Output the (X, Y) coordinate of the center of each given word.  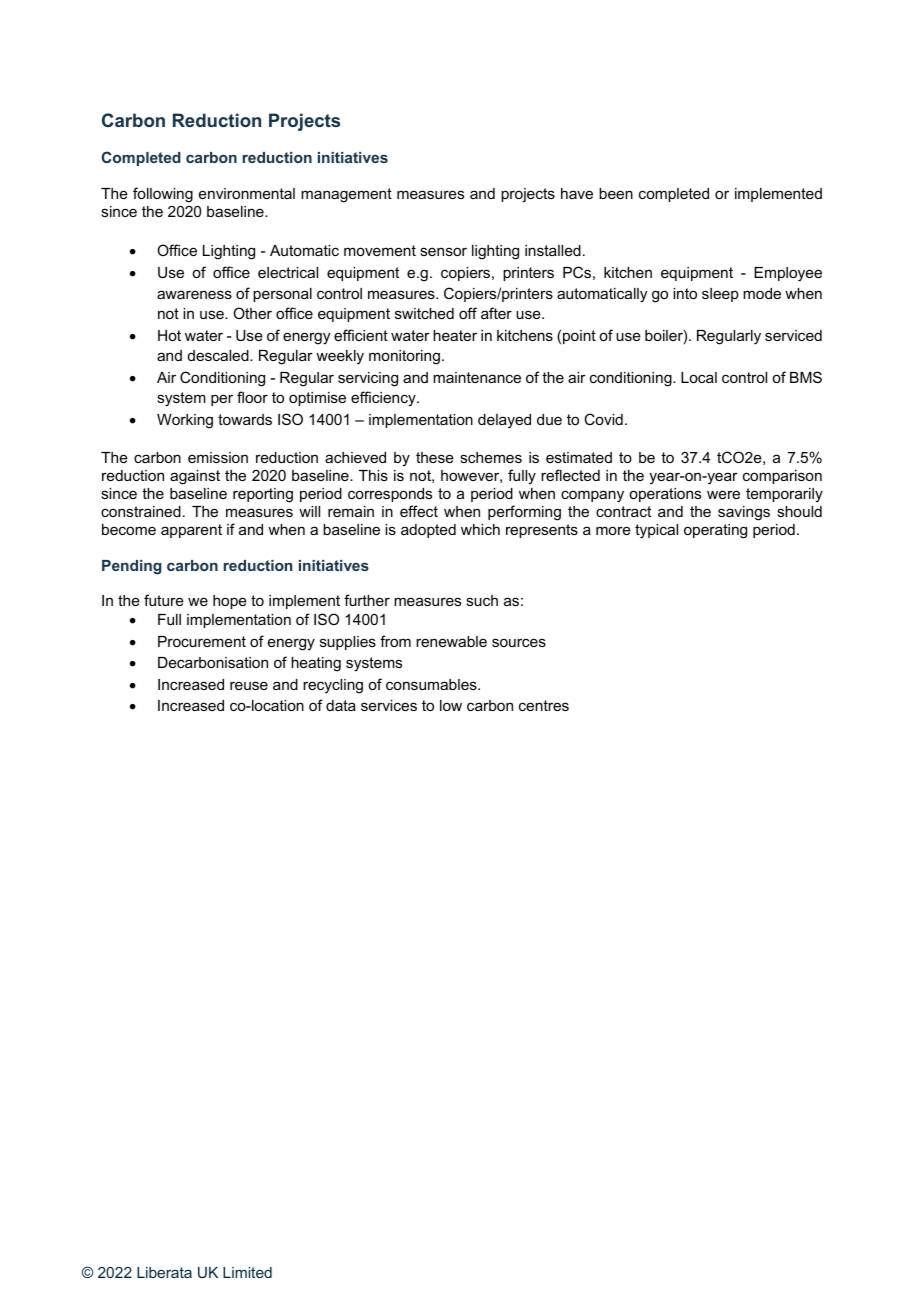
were (723, 494)
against (195, 477)
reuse (249, 685)
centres (544, 705)
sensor (443, 251)
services (389, 705)
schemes (491, 457)
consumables (432, 684)
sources (519, 642)
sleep (720, 295)
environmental (247, 193)
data (341, 705)
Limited (247, 1272)
